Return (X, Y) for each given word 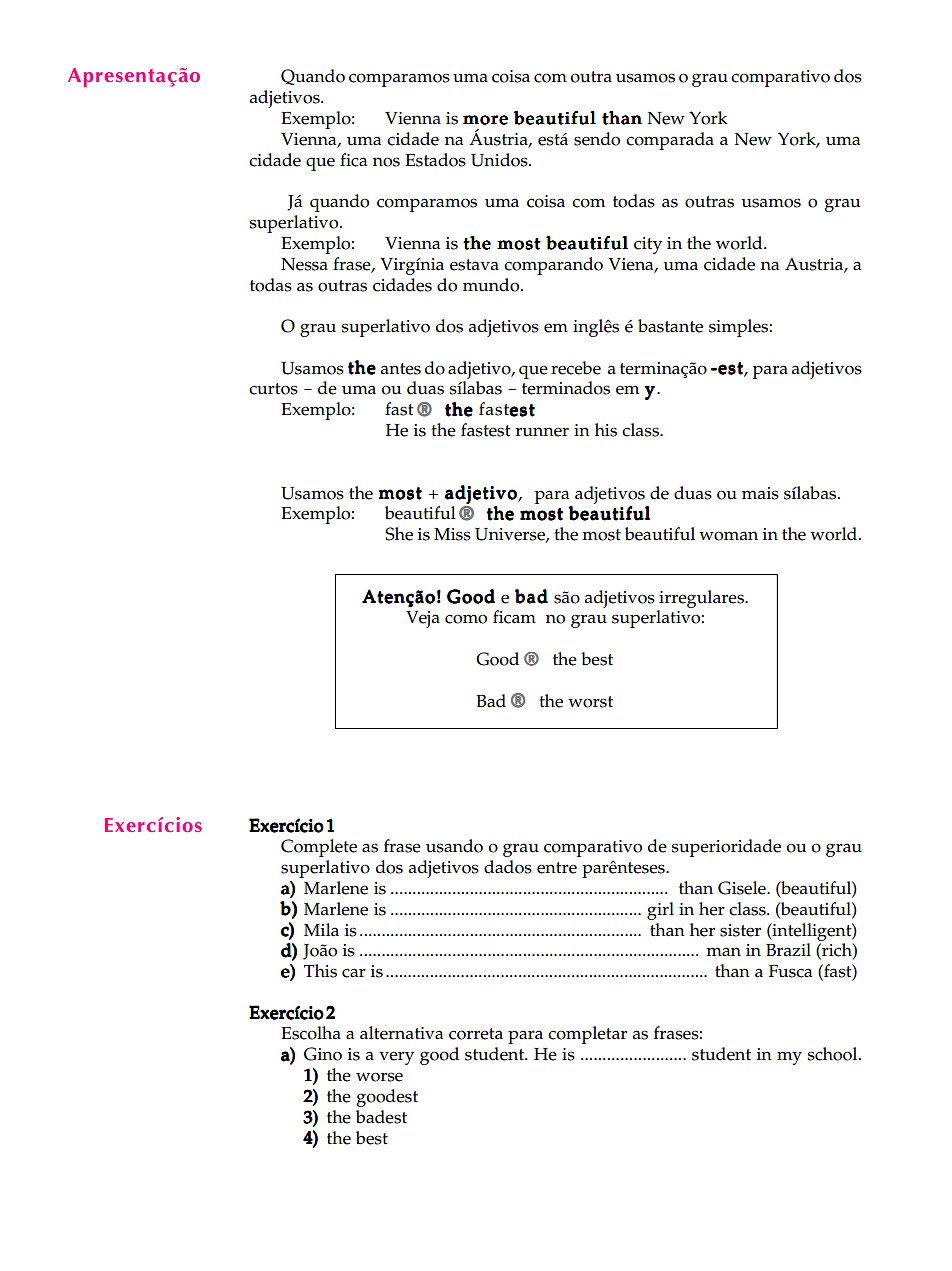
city (648, 245)
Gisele (743, 888)
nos (386, 162)
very (396, 1058)
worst (590, 702)
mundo (492, 285)
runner (542, 432)
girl (660, 911)
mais (760, 493)
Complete (319, 848)
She (399, 534)
